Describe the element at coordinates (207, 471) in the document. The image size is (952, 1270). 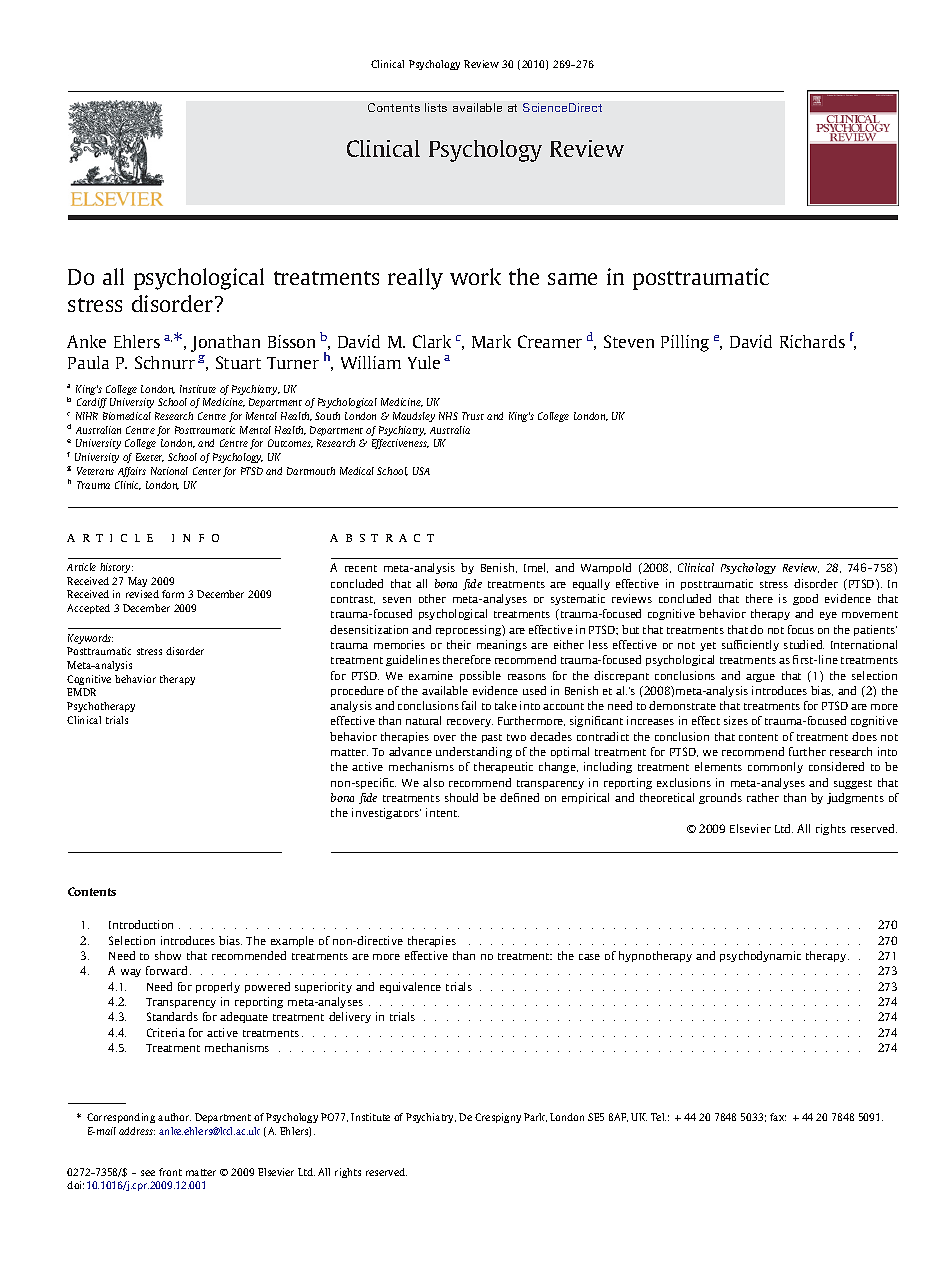
I see `Center` at that location.
